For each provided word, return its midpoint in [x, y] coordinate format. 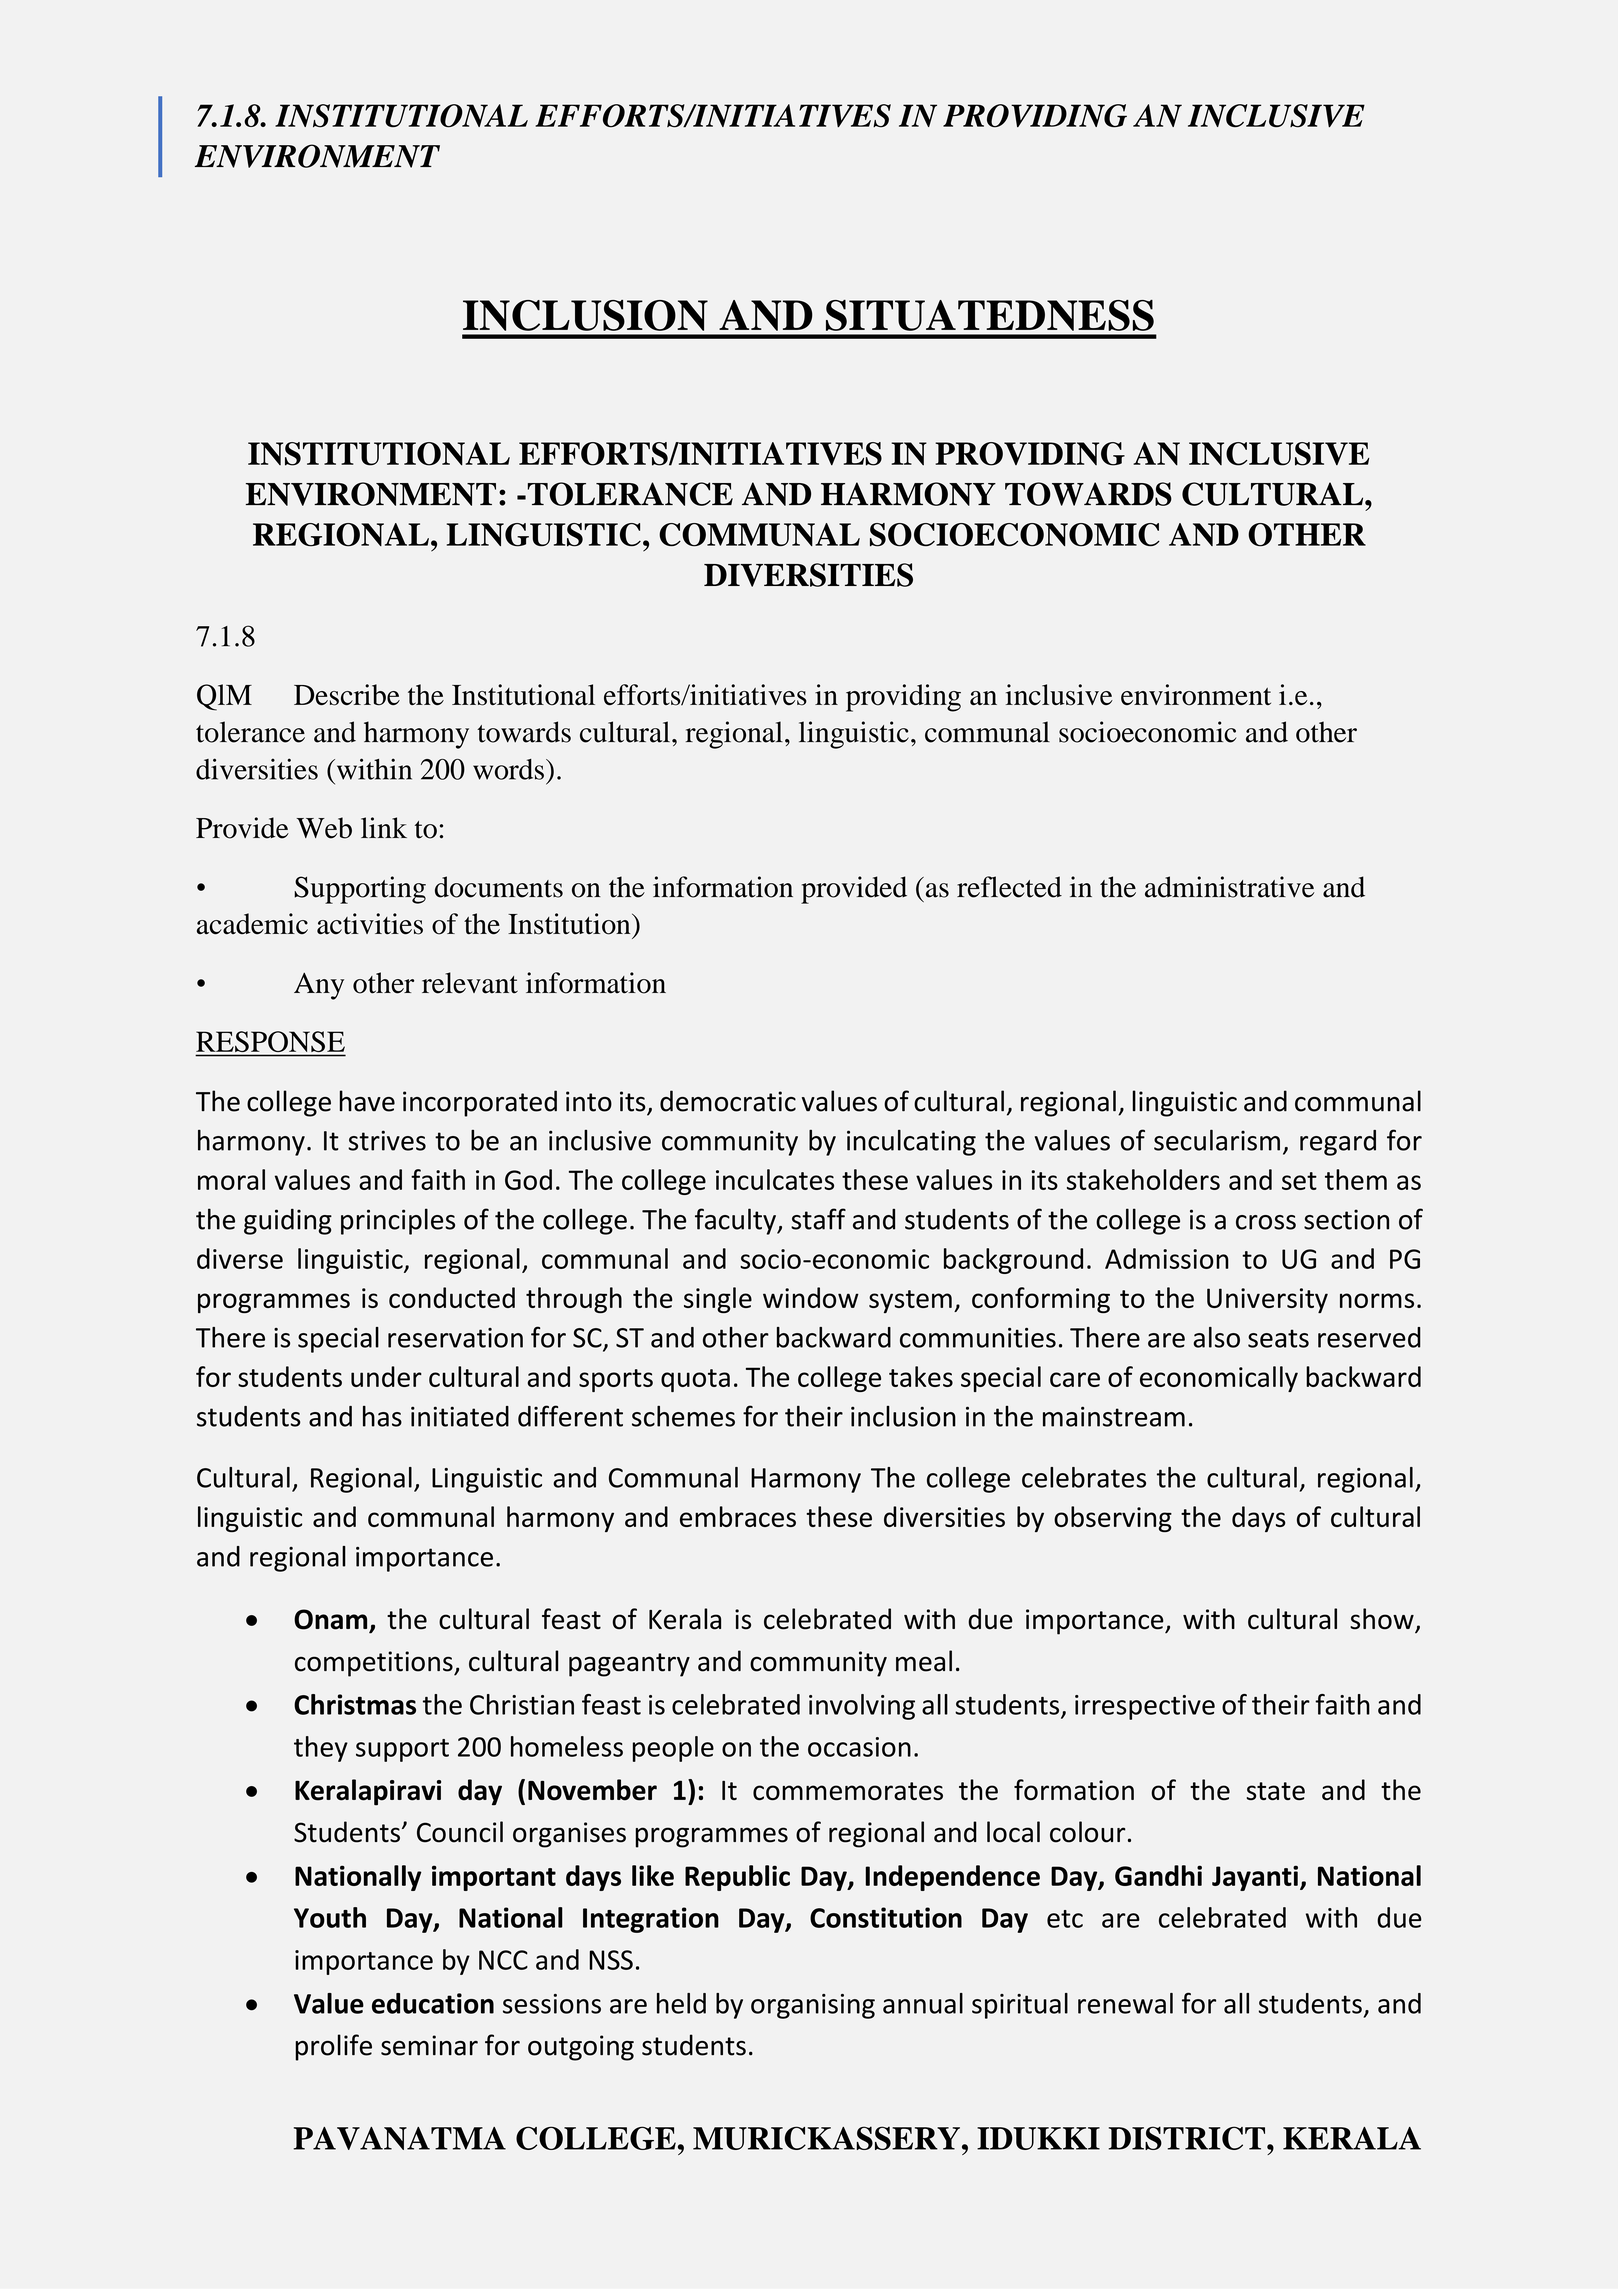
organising [813, 2006]
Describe [347, 695]
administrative [1230, 887]
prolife [333, 2047]
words [508, 769]
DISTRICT [1188, 2138]
